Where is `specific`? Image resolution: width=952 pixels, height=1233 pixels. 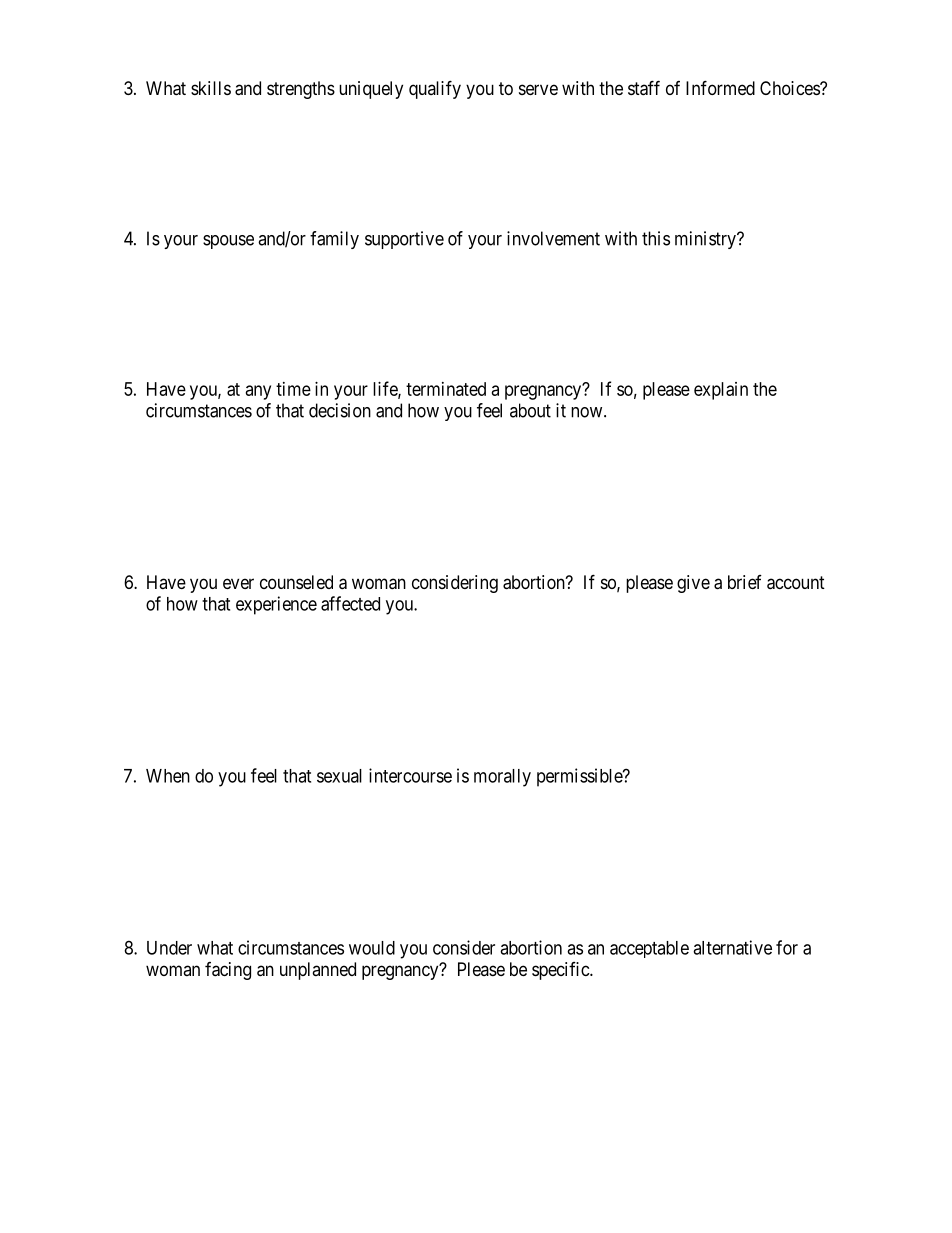
specific is located at coordinates (561, 971).
